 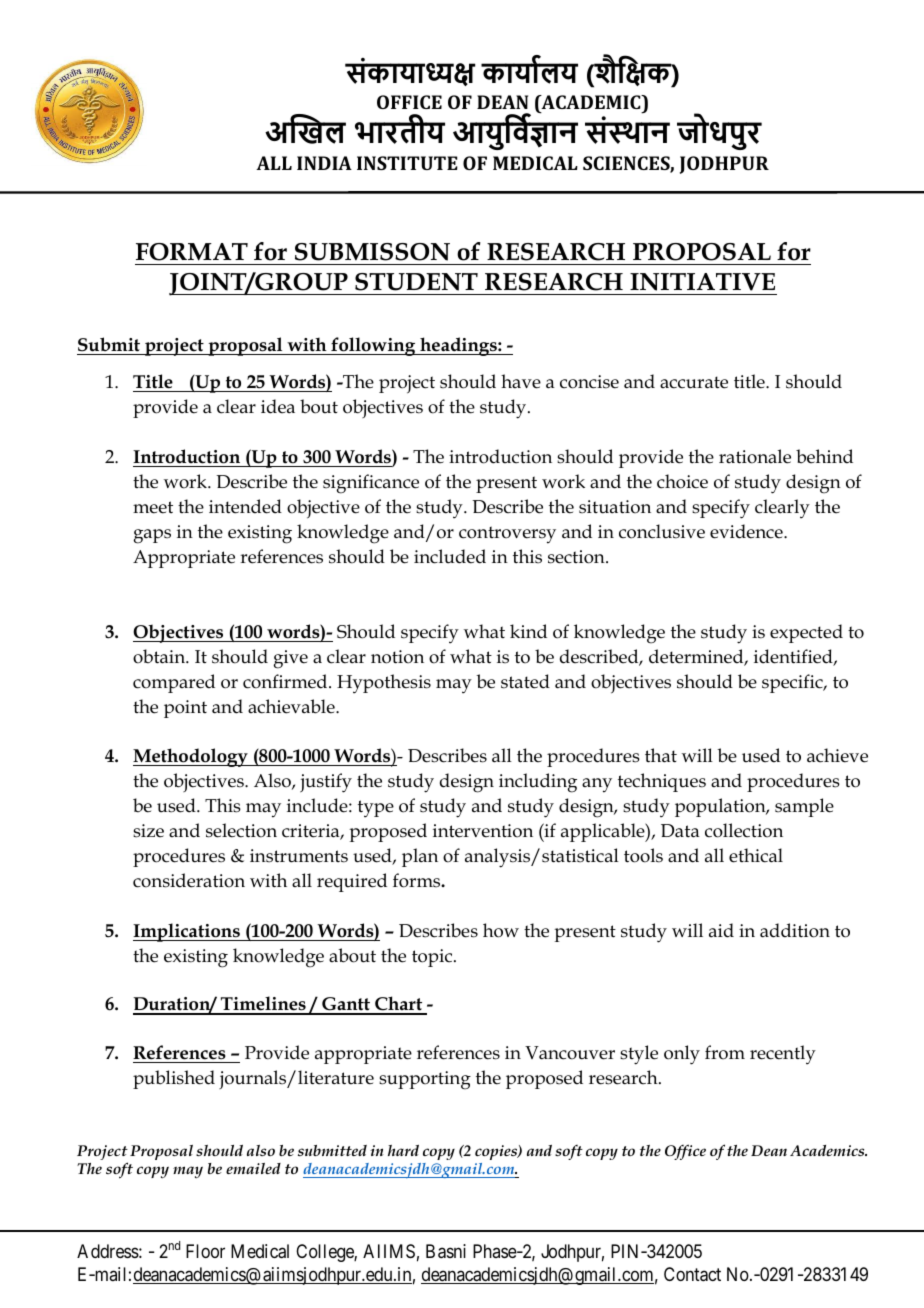 What do you see at coordinates (525, 681) in the image?
I see `stated` at bounding box center [525, 681].
